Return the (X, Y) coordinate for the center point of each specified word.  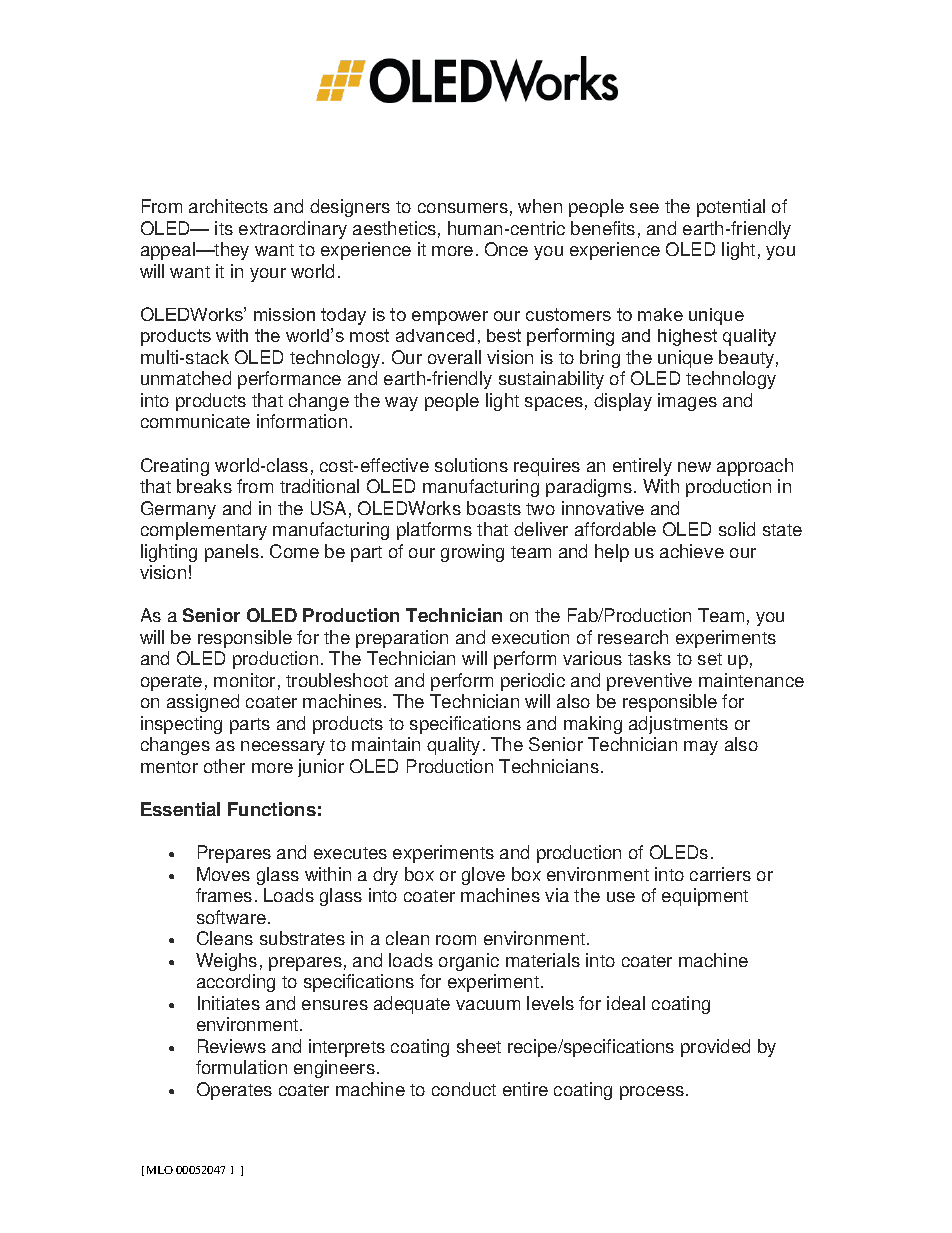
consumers (463, 208)
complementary (204, 531)
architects (228, 206)
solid (737, 529)
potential (731, 208)
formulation (241, 1067)
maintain (386, 744)
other (224, 766)
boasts (494, 508)
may (701, 748)
